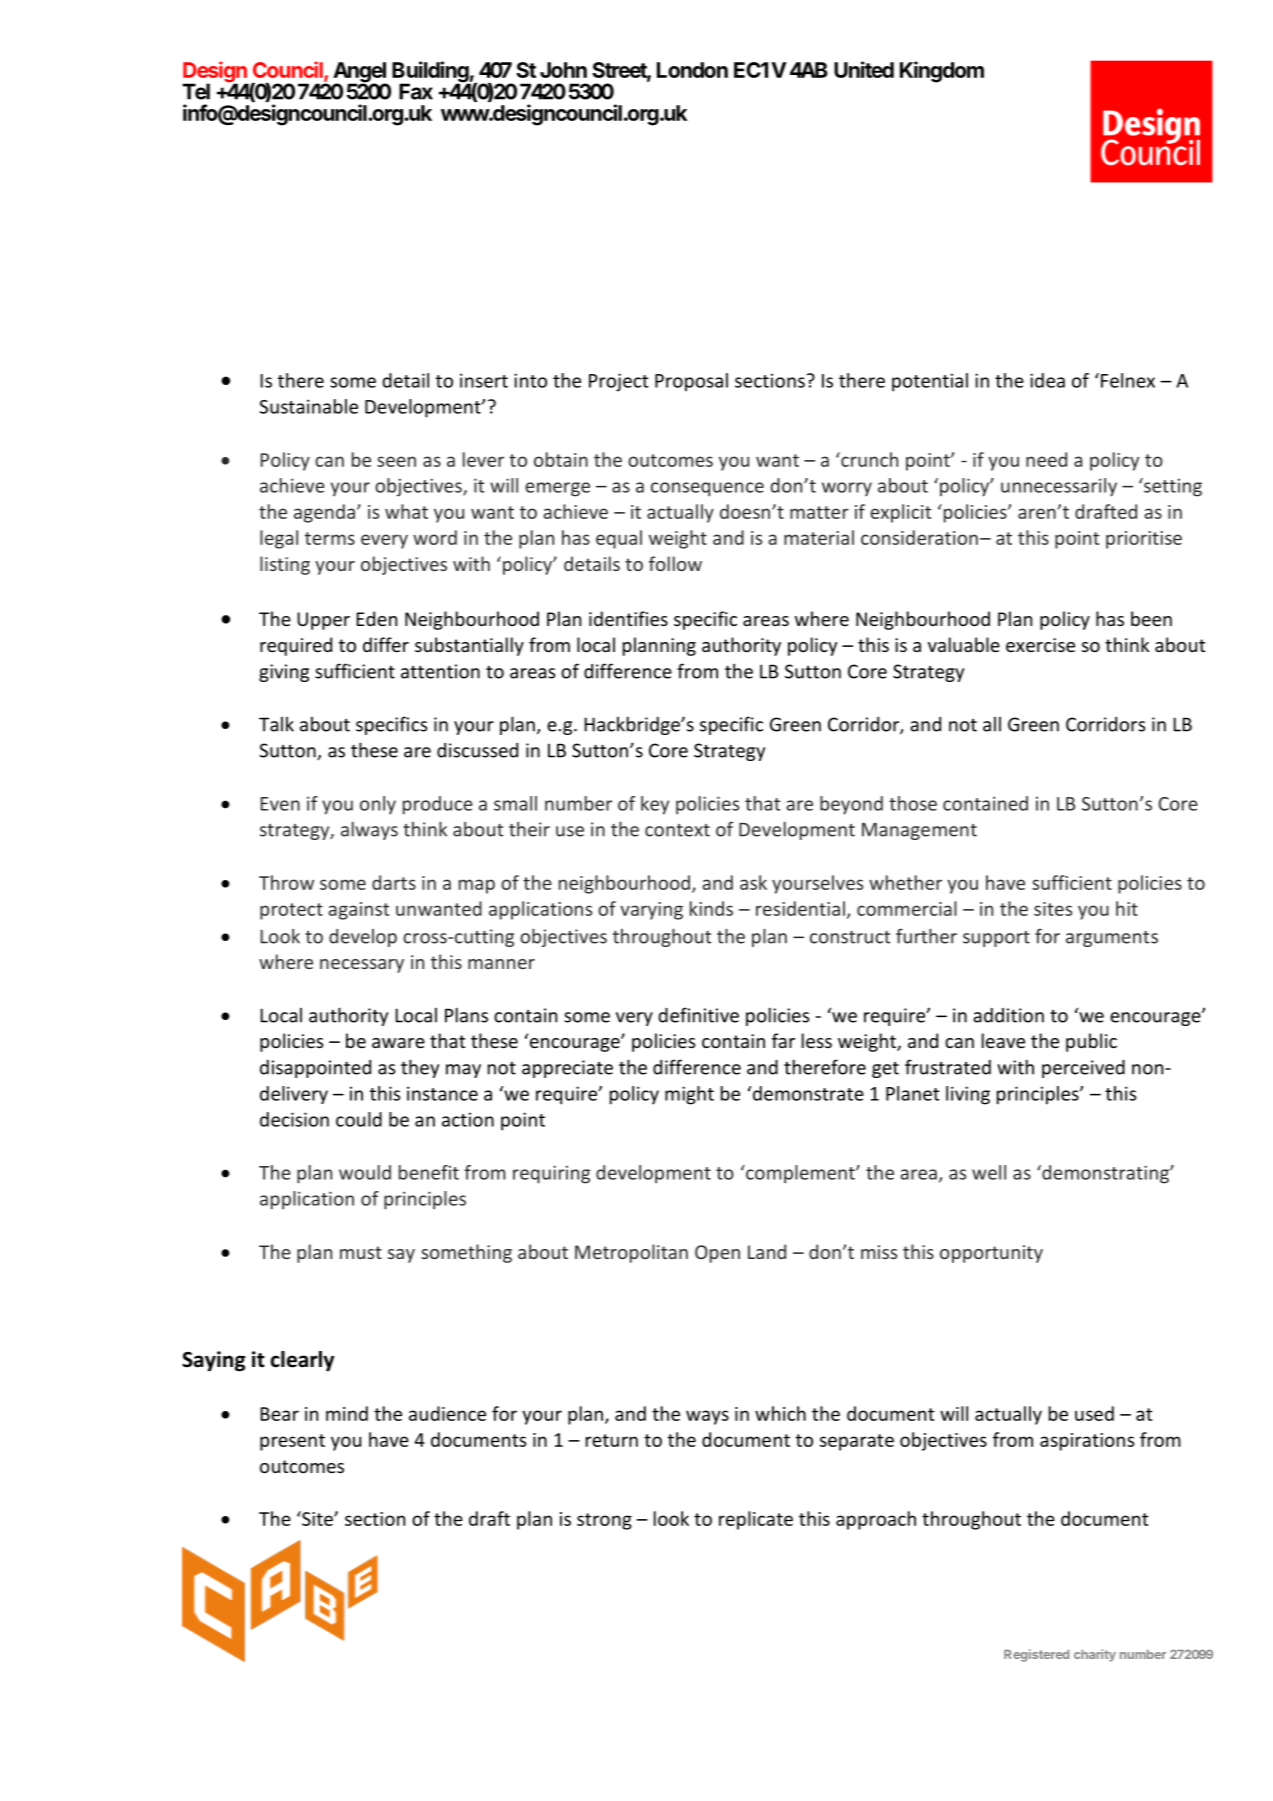 Image resolution: width=1273 pixels, height=1801 pixels. I want to click on Fax, so click(416, 91).
